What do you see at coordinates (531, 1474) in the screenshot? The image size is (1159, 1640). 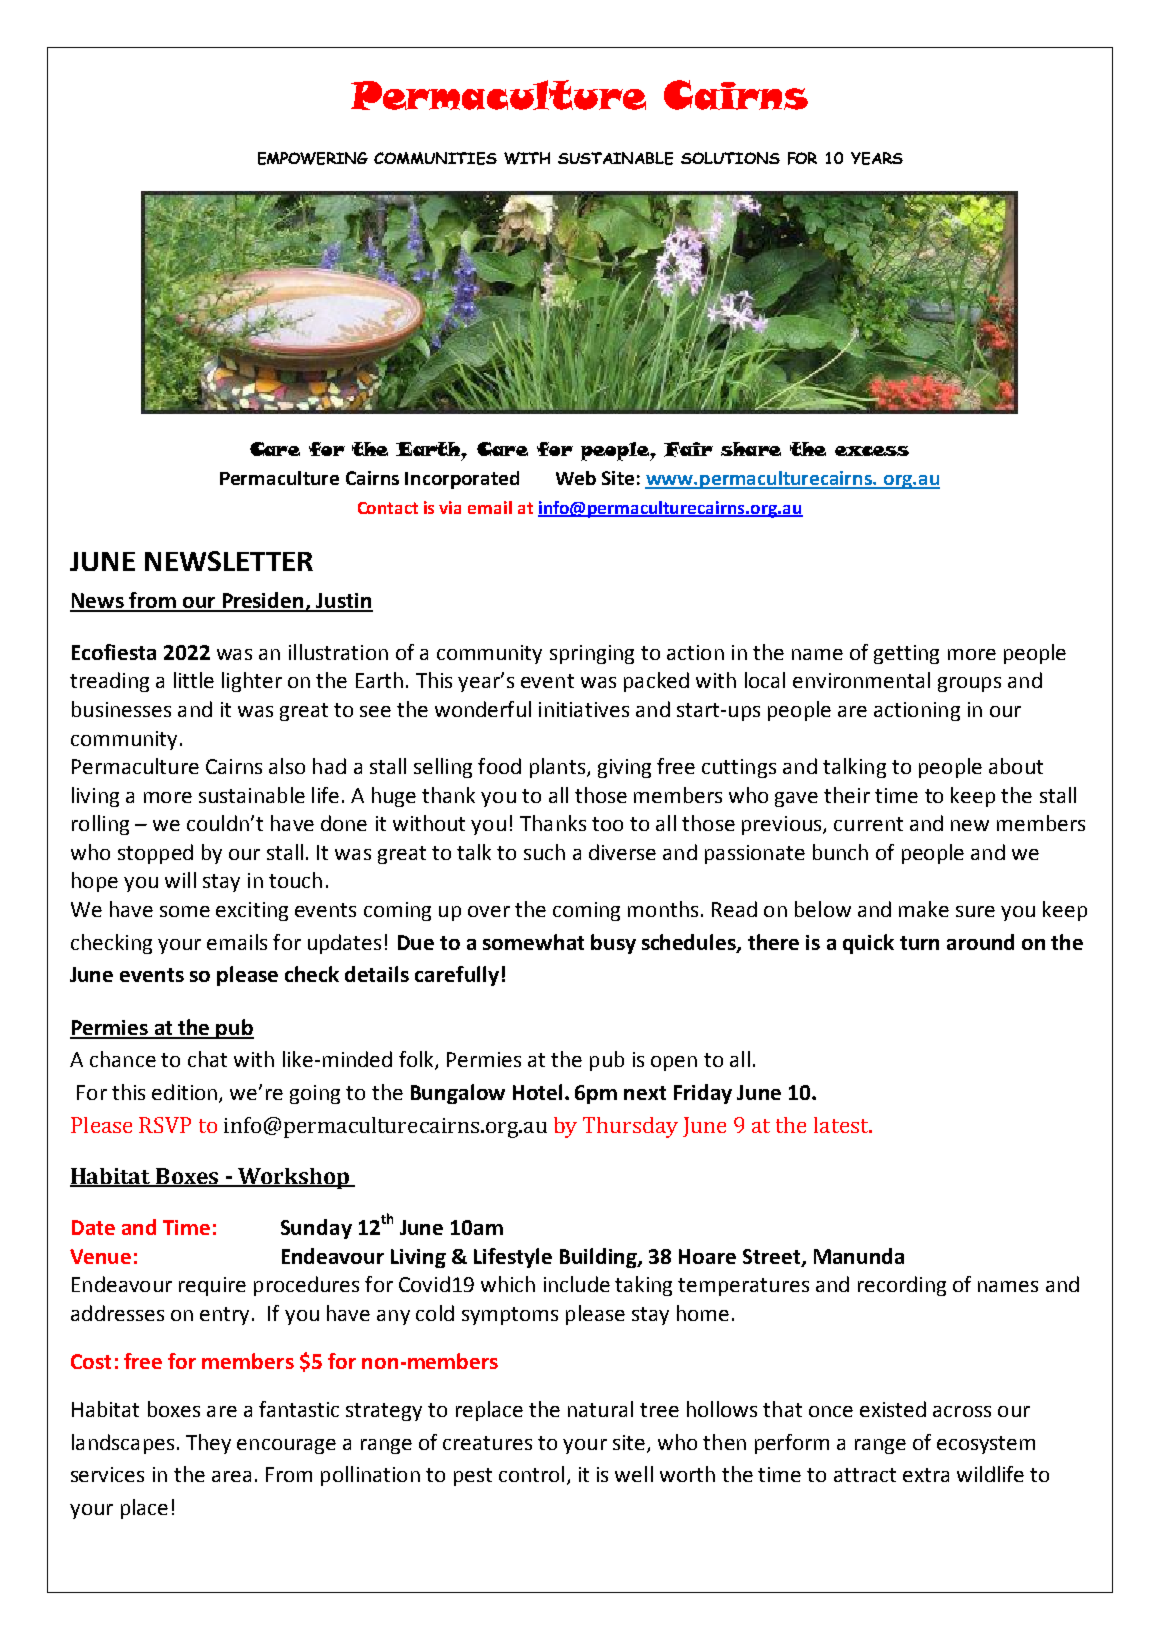 I see `control` at bounding box center [531, 1474].
